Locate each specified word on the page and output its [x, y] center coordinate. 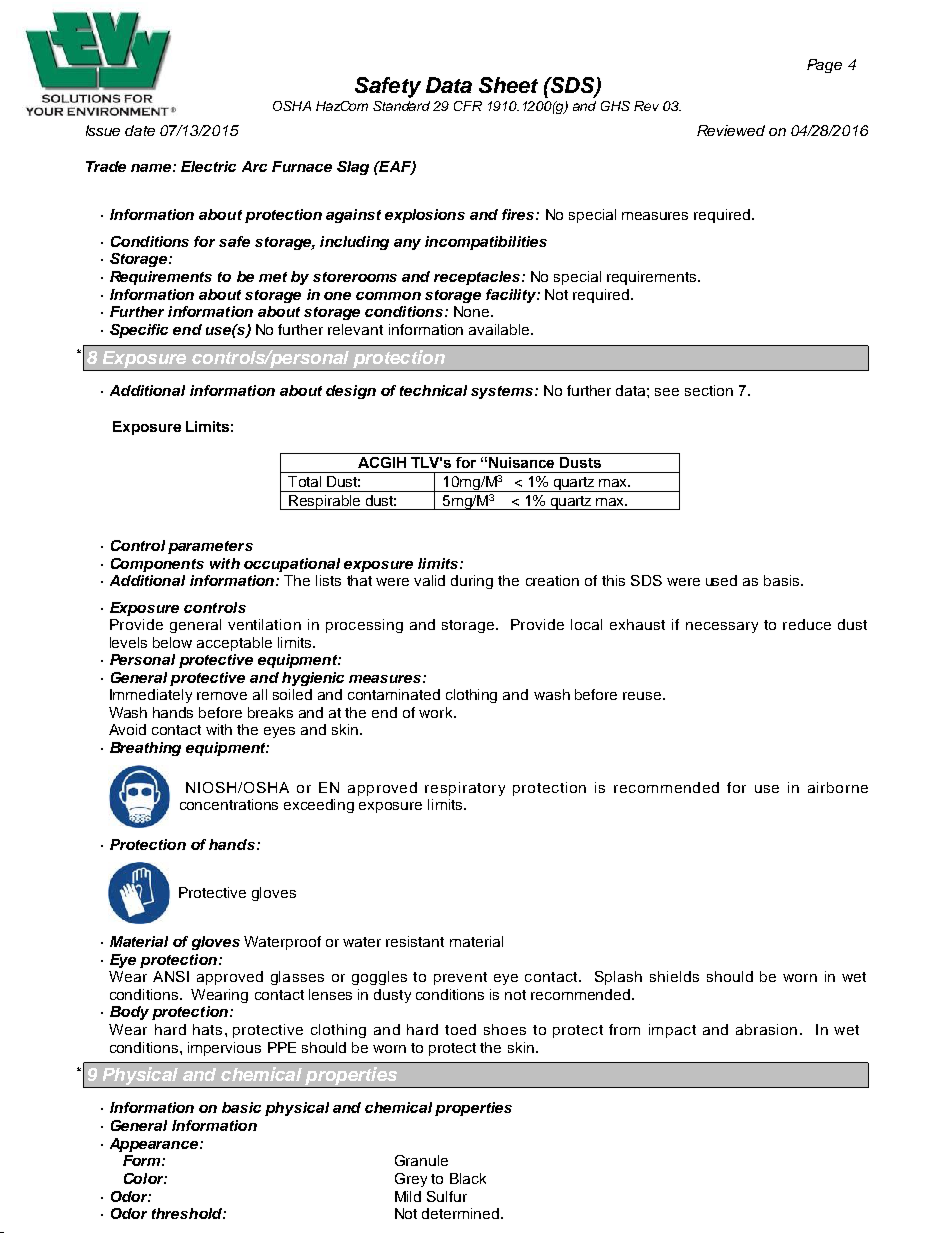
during [472, 582]
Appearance [155, 1145]
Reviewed [731, 130]
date [140, 130]
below [172, 642]
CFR [468, 106]
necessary [722, 627]
